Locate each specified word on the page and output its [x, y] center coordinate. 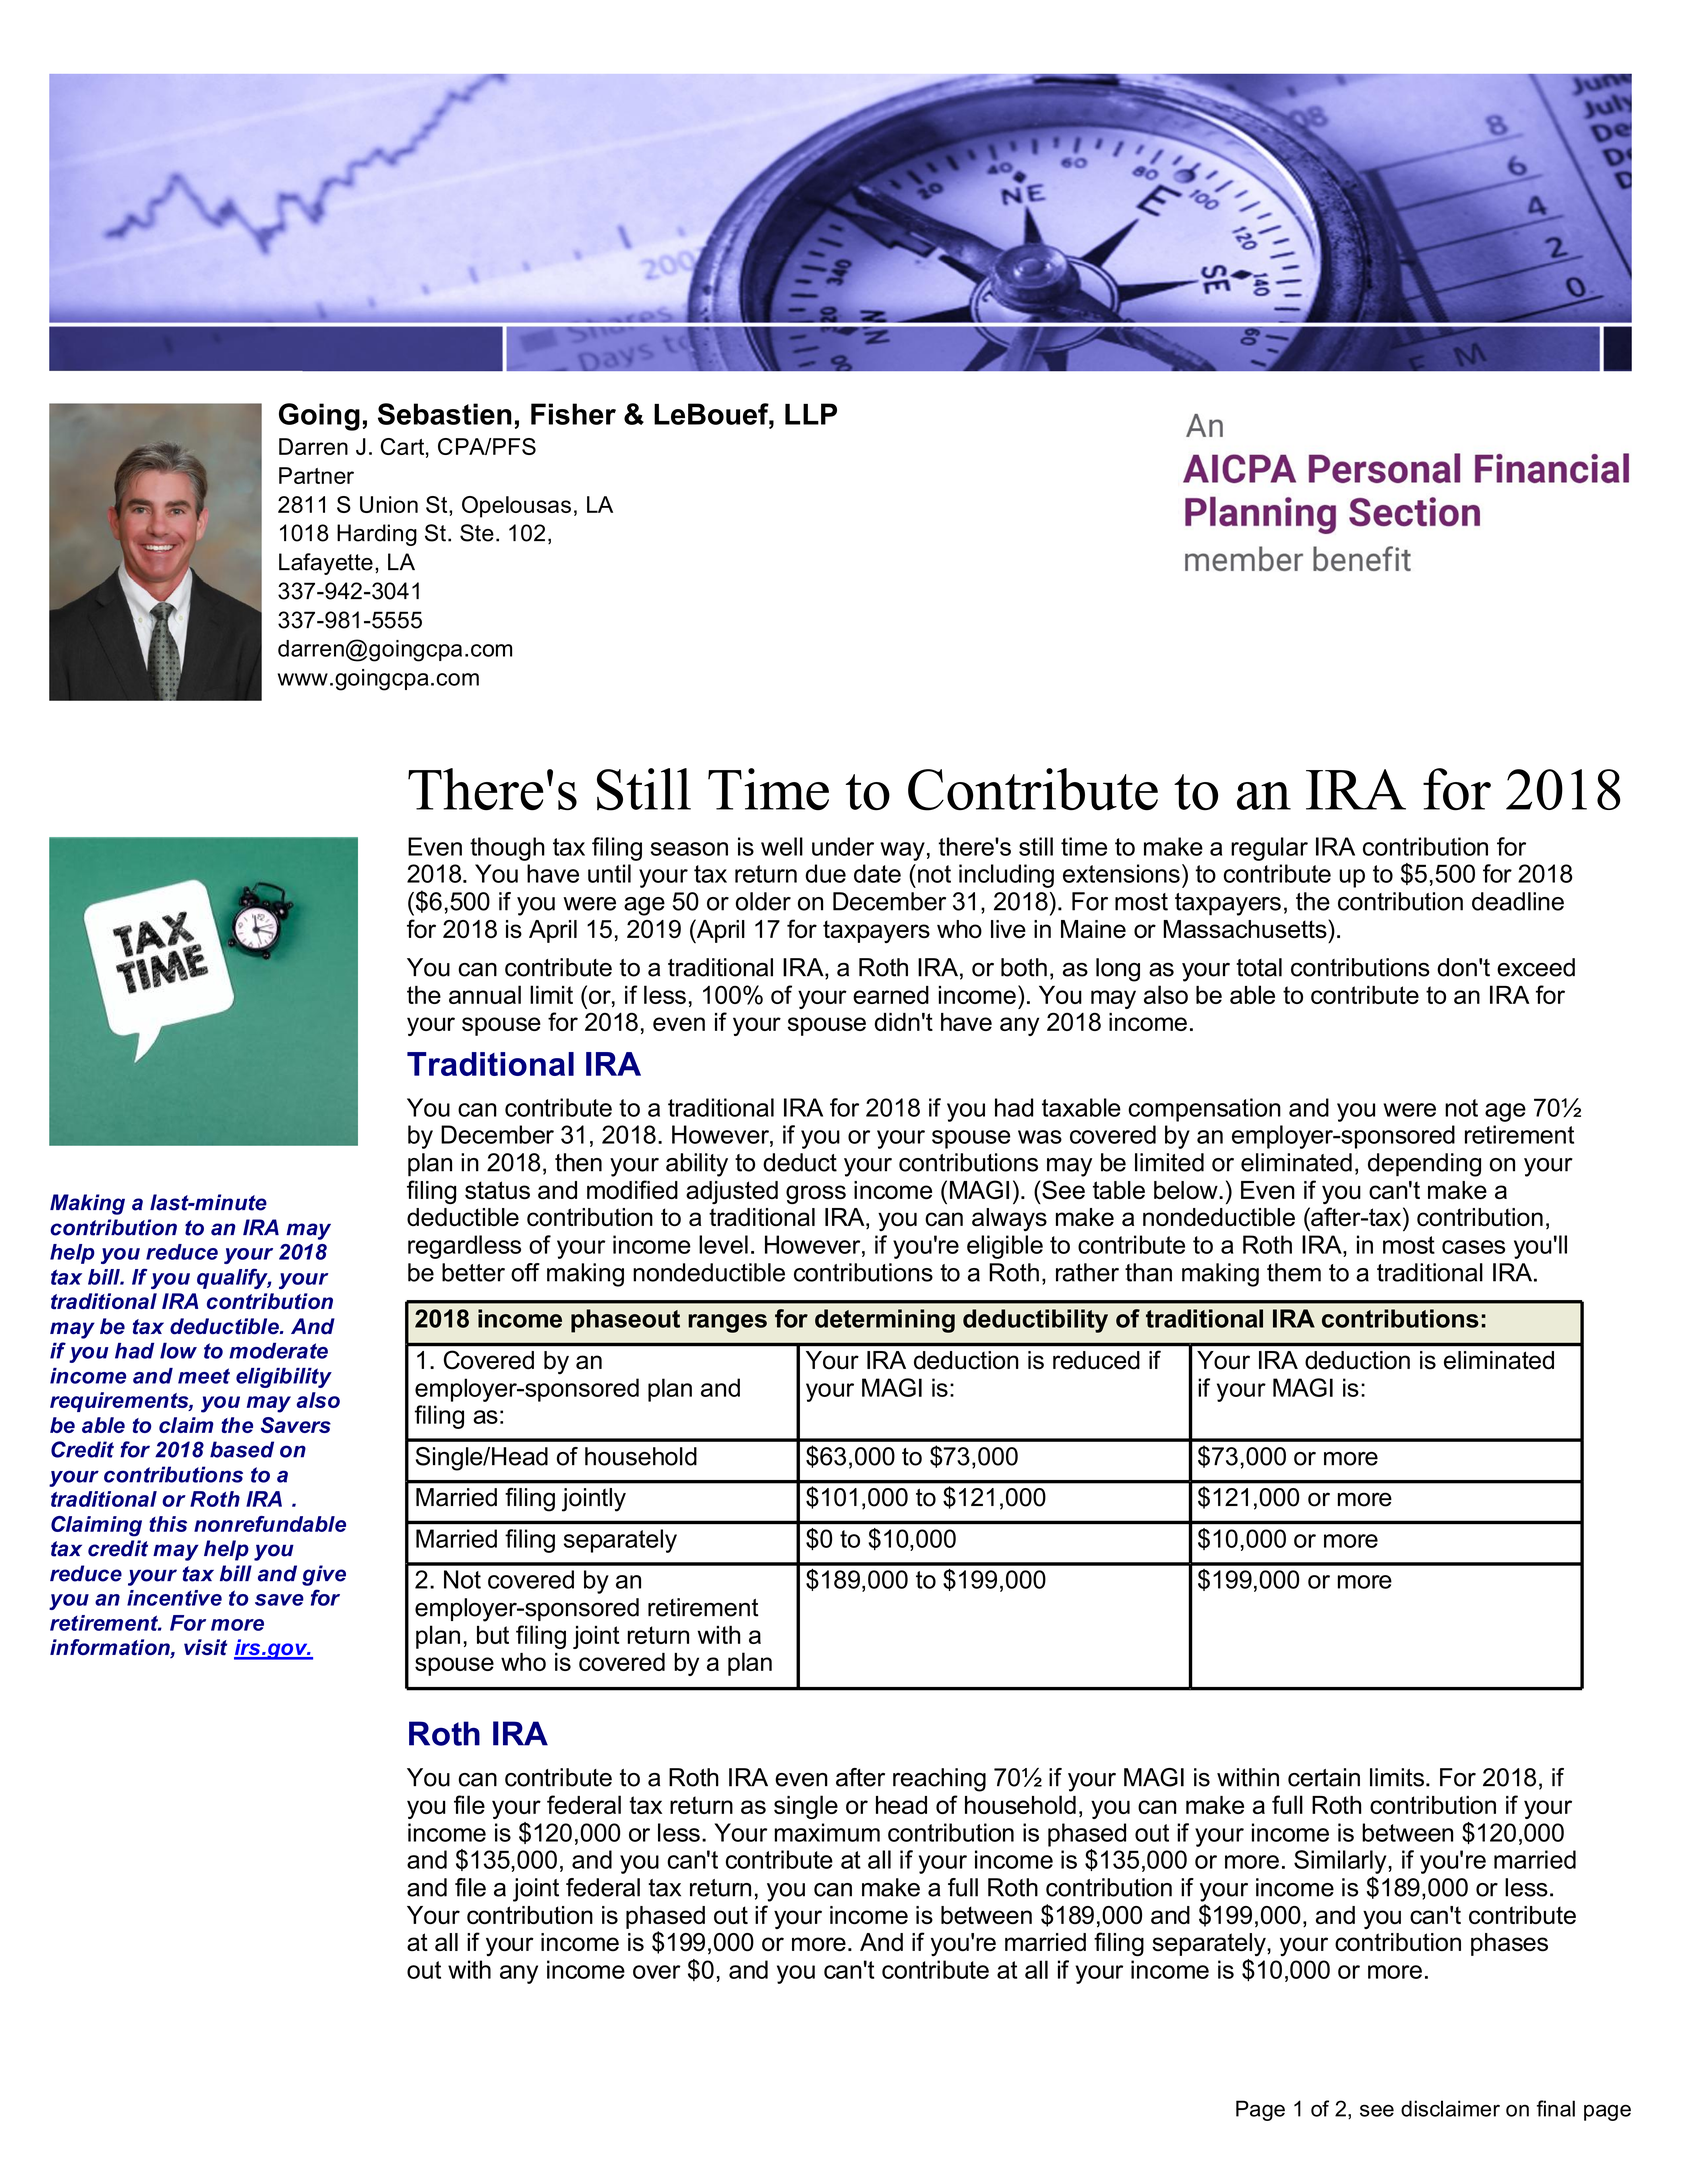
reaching [939, 1780]
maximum [827, 1832]
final [1556, 2108]
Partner [316, 475]
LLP [811, 414]
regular [1269, 849]
